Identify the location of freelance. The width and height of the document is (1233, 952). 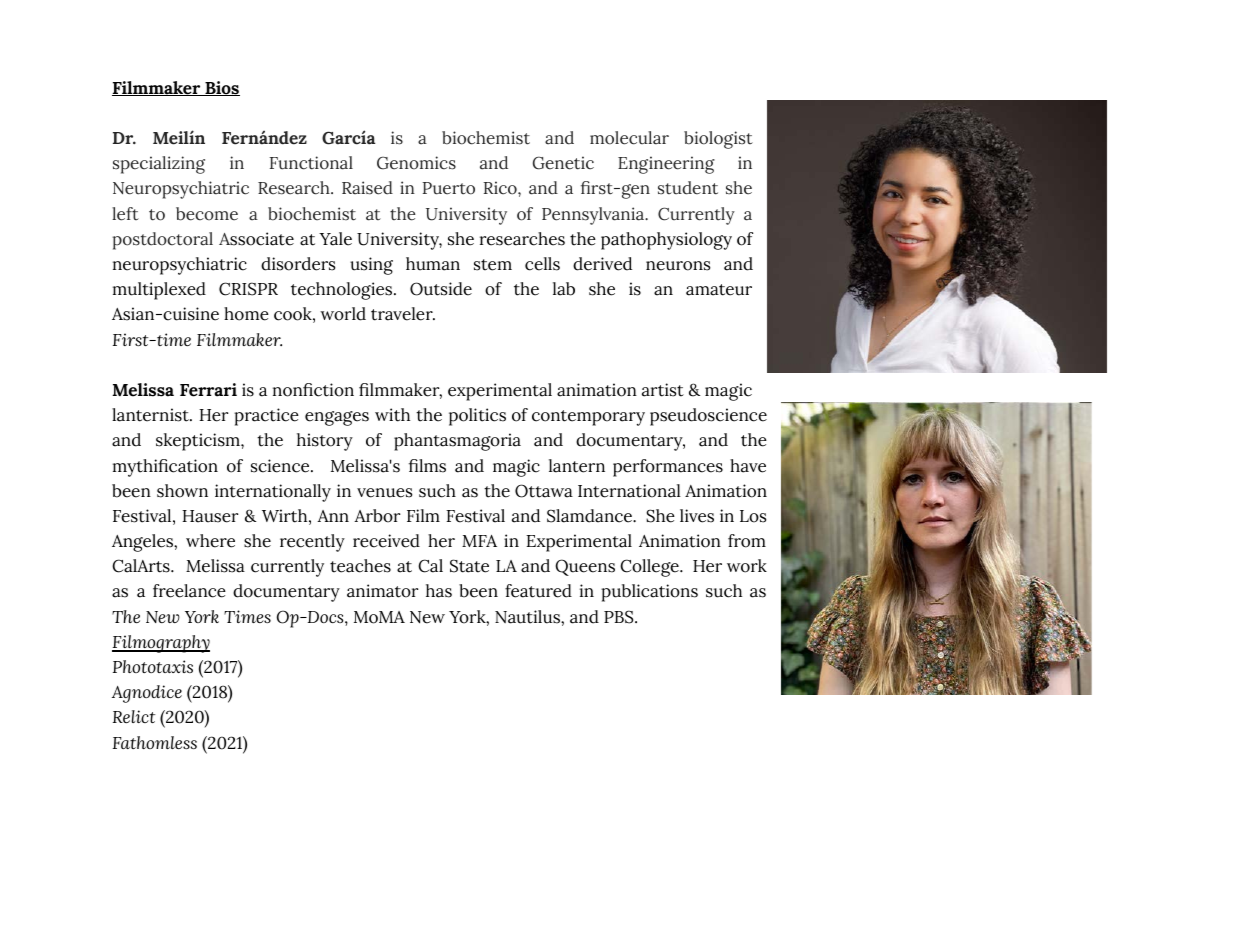
(189, 591).
